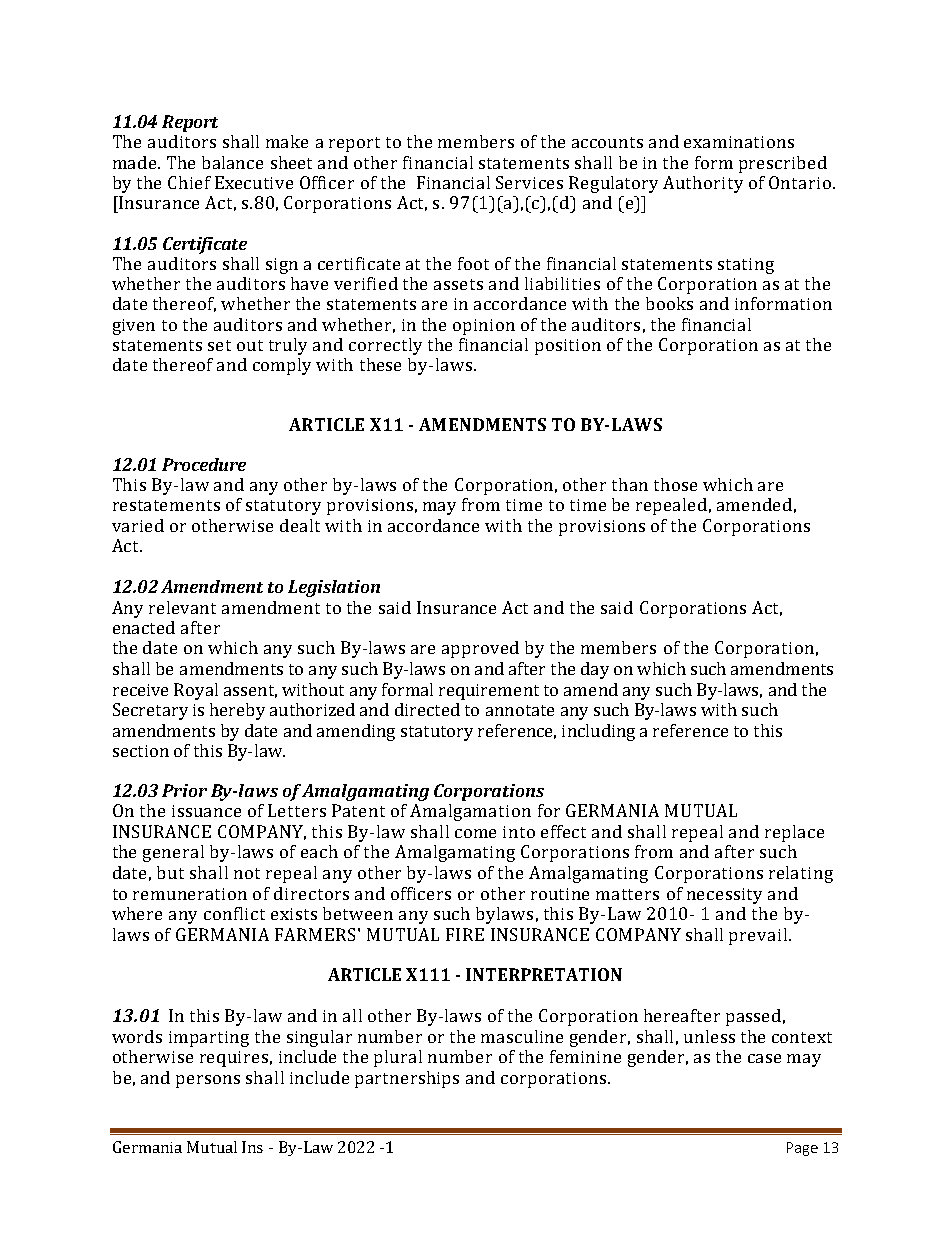 The image size is (952, 1233). I want to click on Authority, so click(703, 184).
